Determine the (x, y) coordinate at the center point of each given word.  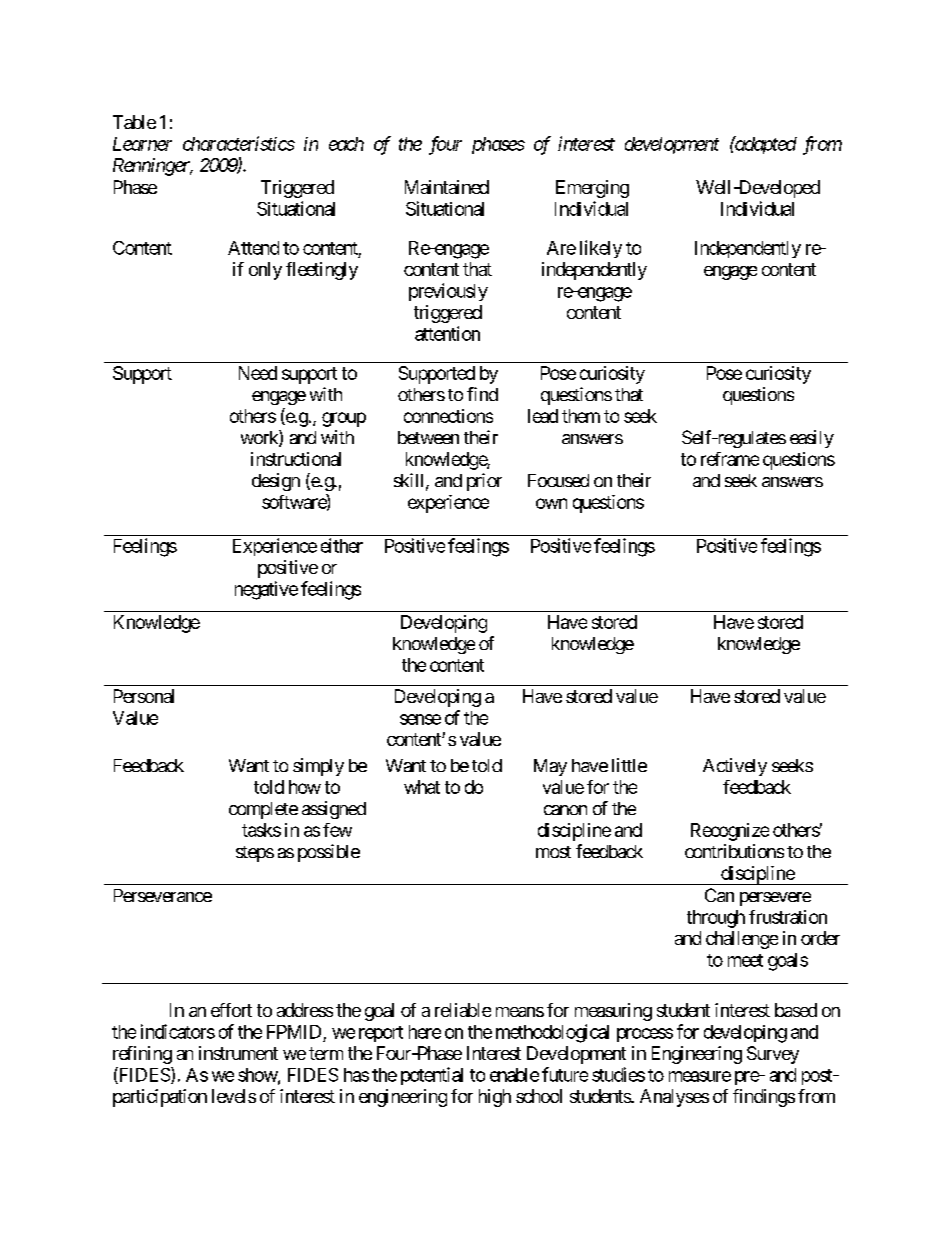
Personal (144, 696)
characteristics (239, 143)
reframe (730, 459)
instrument (238, 1053)
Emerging (592, 189)
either (342, 545)
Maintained (447, 187)
